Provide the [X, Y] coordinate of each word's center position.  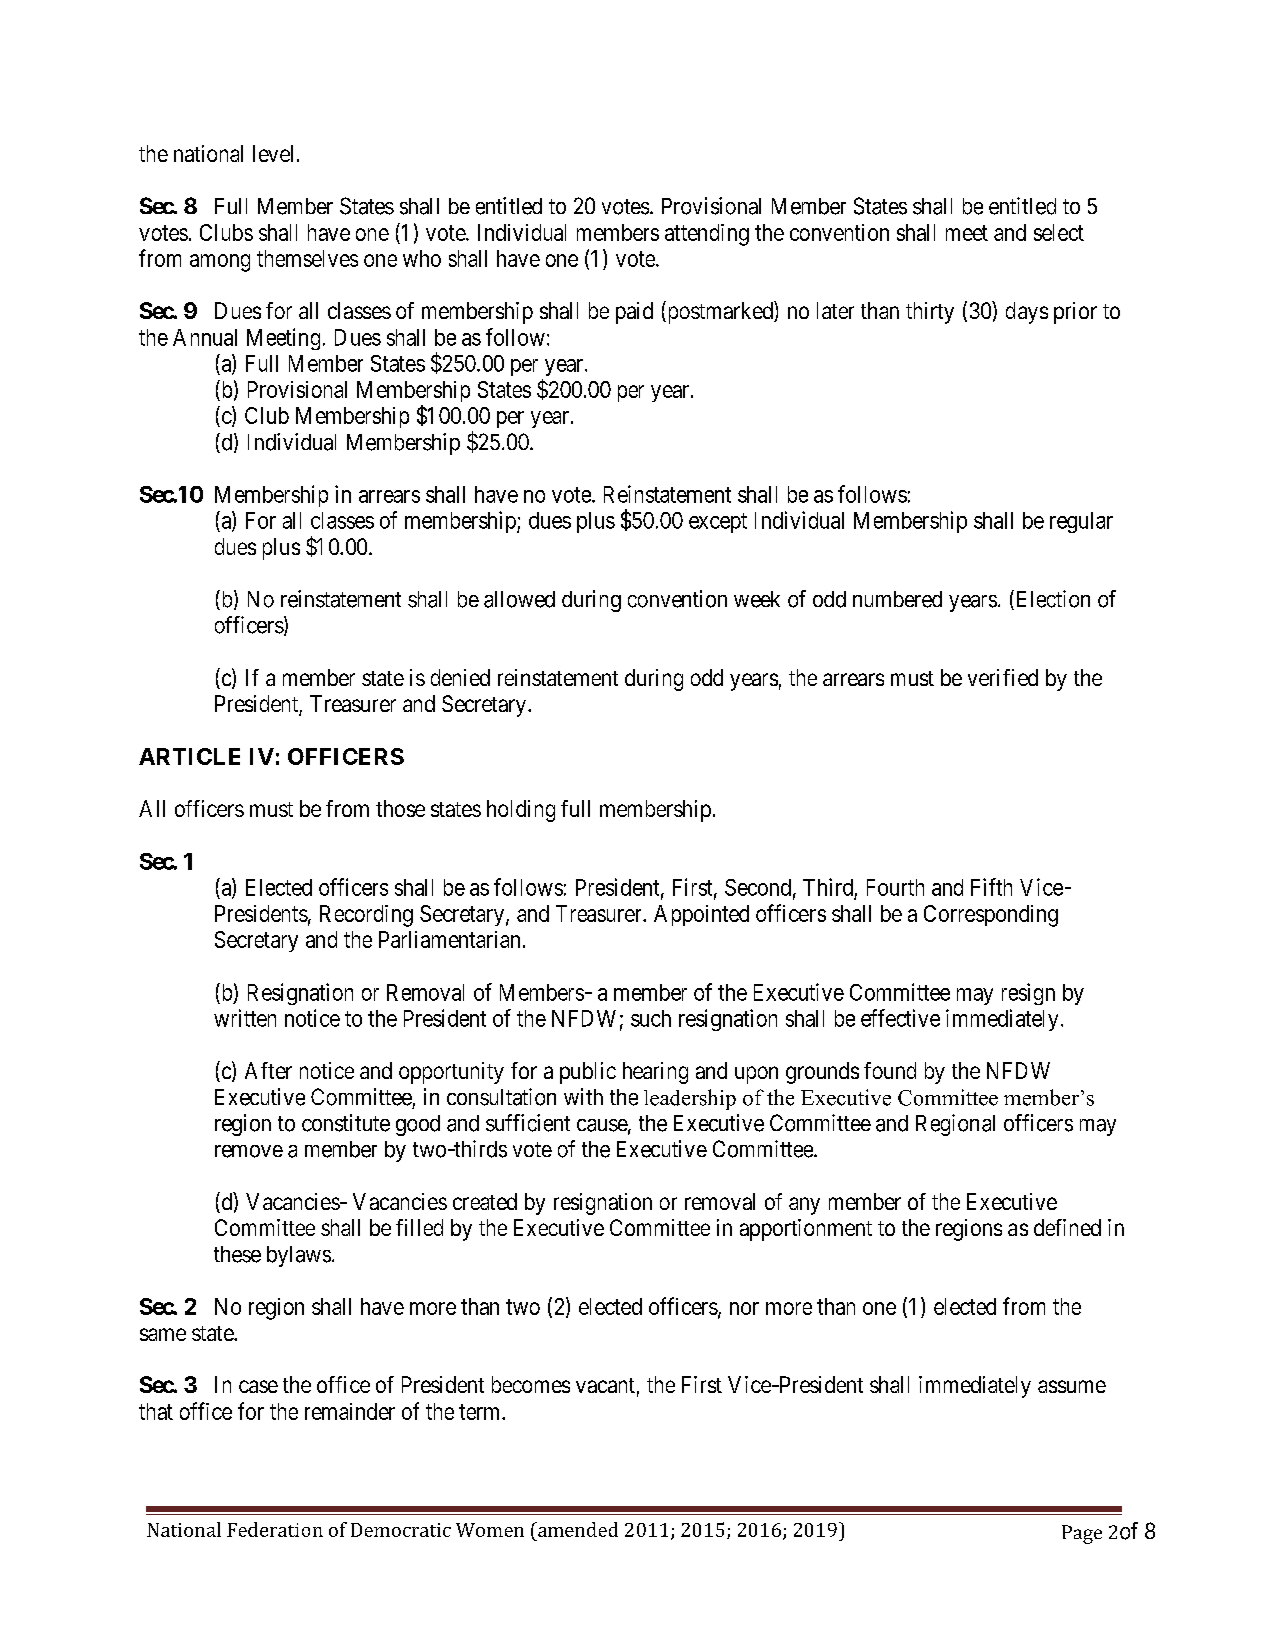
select [1059, 232]
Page [1082, 1534]
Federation [275, 1529]
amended [577, 1529]
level [273, 153]
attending [707, 235]
